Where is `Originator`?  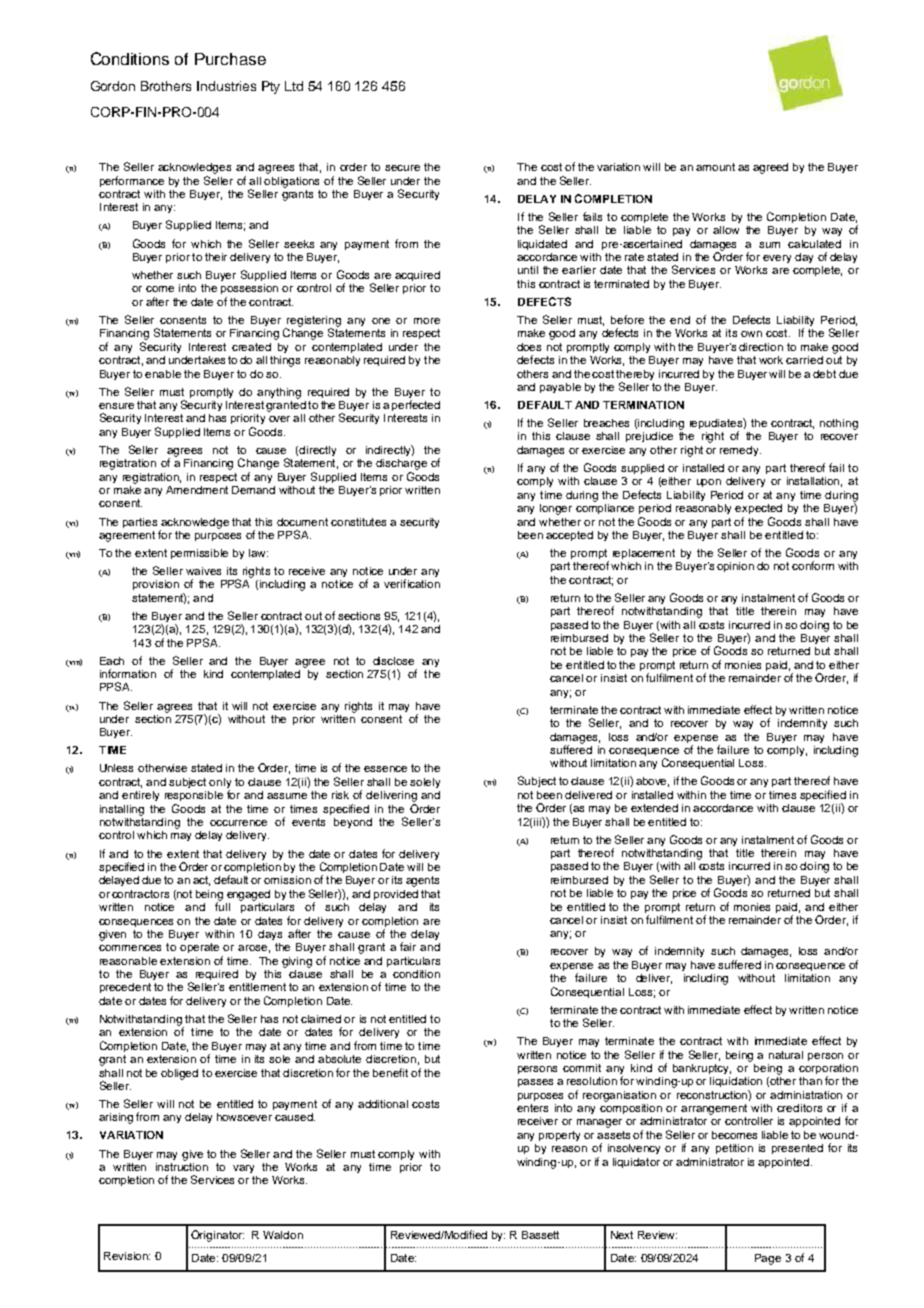 Originator is located at coordinates (217, 1236).
